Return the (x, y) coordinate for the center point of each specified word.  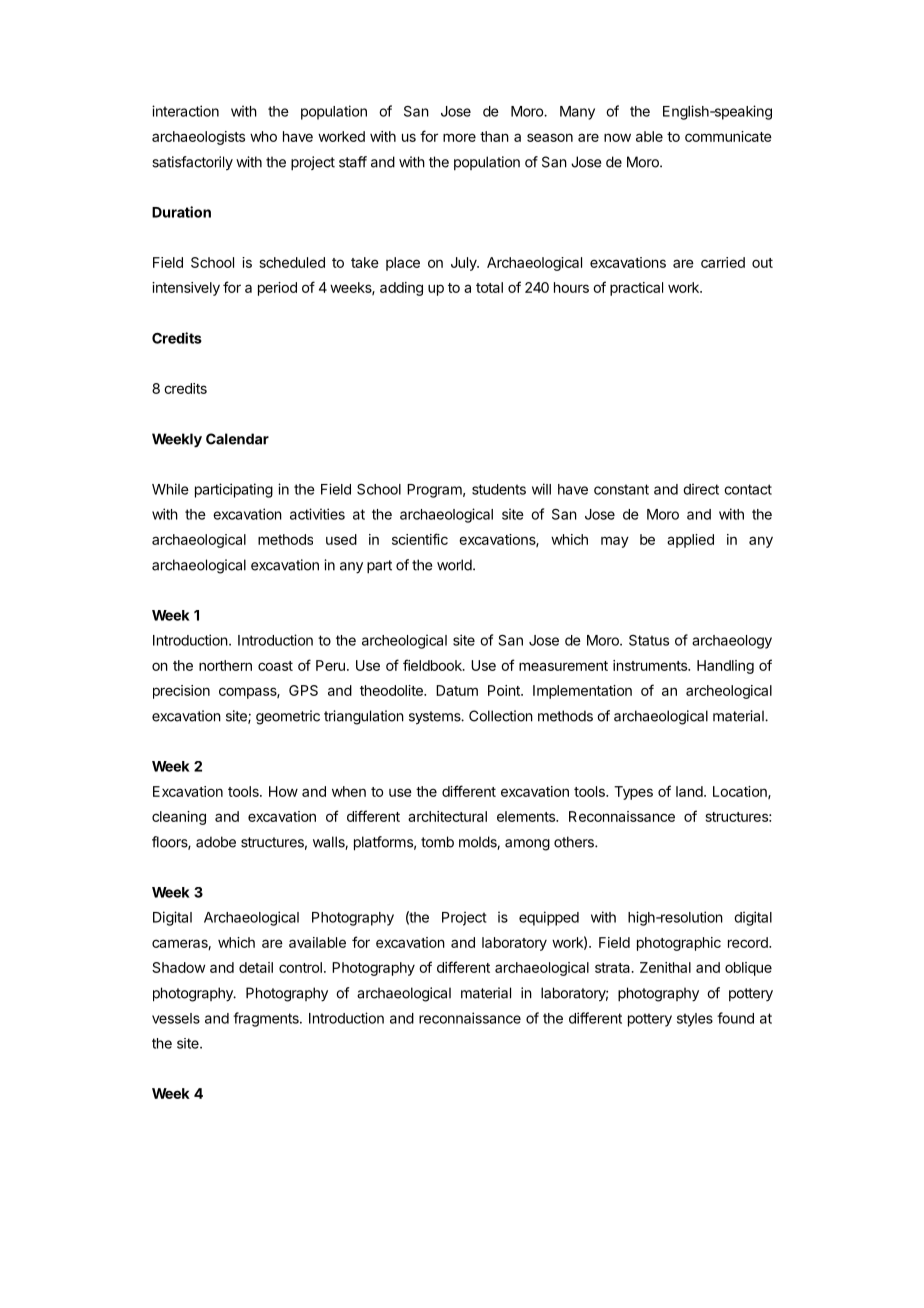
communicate (728, 136)
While (170, 489)
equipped (549, 918)
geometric (288, 717)
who (263, 136)
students (499, 489)
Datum (457, 690)
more (459, 137)
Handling (725, 667)
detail (256, 967)
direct (701, 489)
